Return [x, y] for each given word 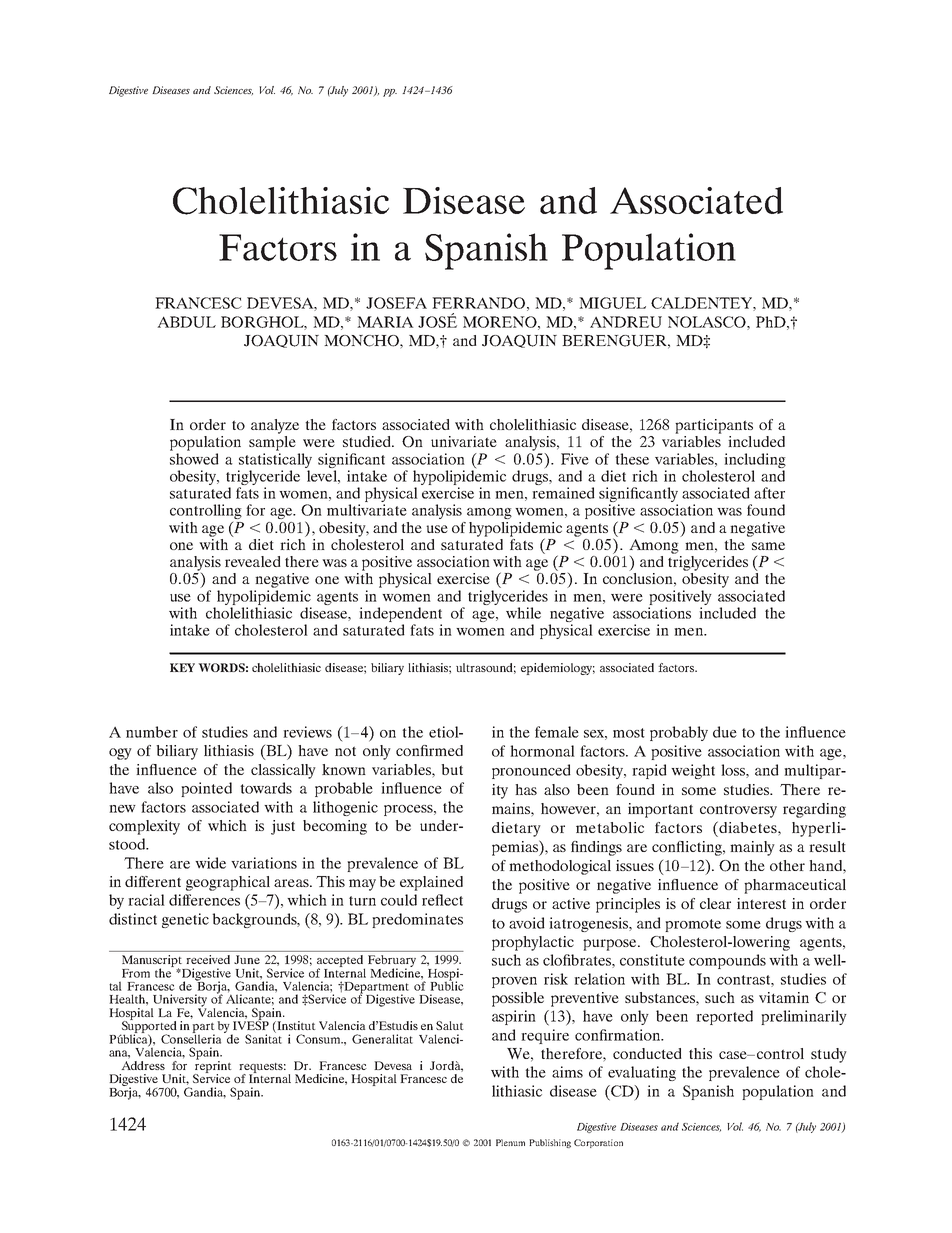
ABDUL [186, 322]
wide [210, 863]
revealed [253, 561]
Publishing [550, 1143]
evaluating [642, 1073]
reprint [212, 1066]
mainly [752, 848]
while [523, 613]
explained [431, 883]
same [768, 546]
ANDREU [626, 322]
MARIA [385, 322]
